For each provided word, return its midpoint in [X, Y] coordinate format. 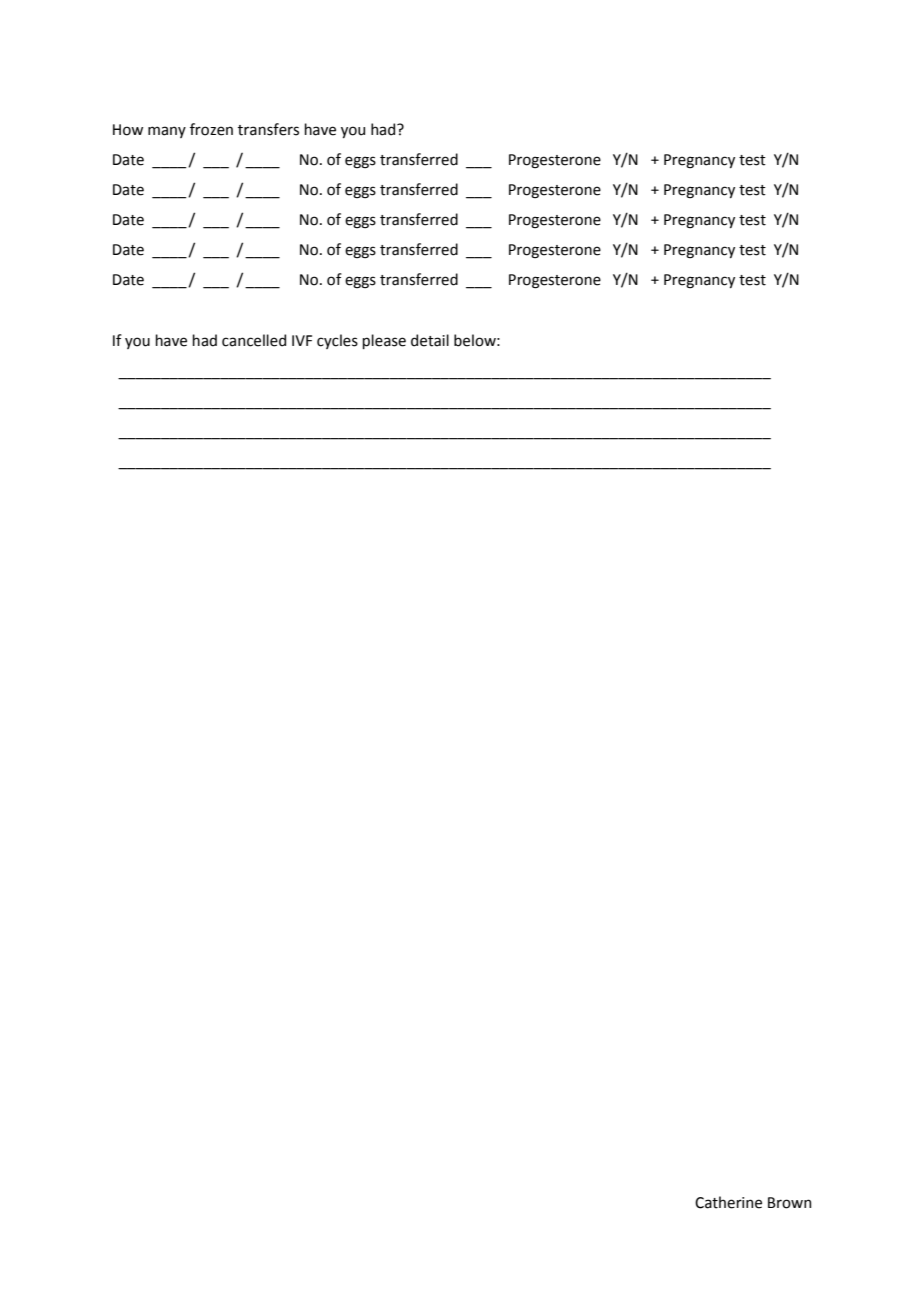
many [167, 132]
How [128, 130]
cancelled [254, 340]
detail [430, 340]
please [384, 341]
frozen [211, 129]
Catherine [728, 1202]
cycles [337, 341]
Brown [789, 1203]
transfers [268, 129]
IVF [302, 340]
